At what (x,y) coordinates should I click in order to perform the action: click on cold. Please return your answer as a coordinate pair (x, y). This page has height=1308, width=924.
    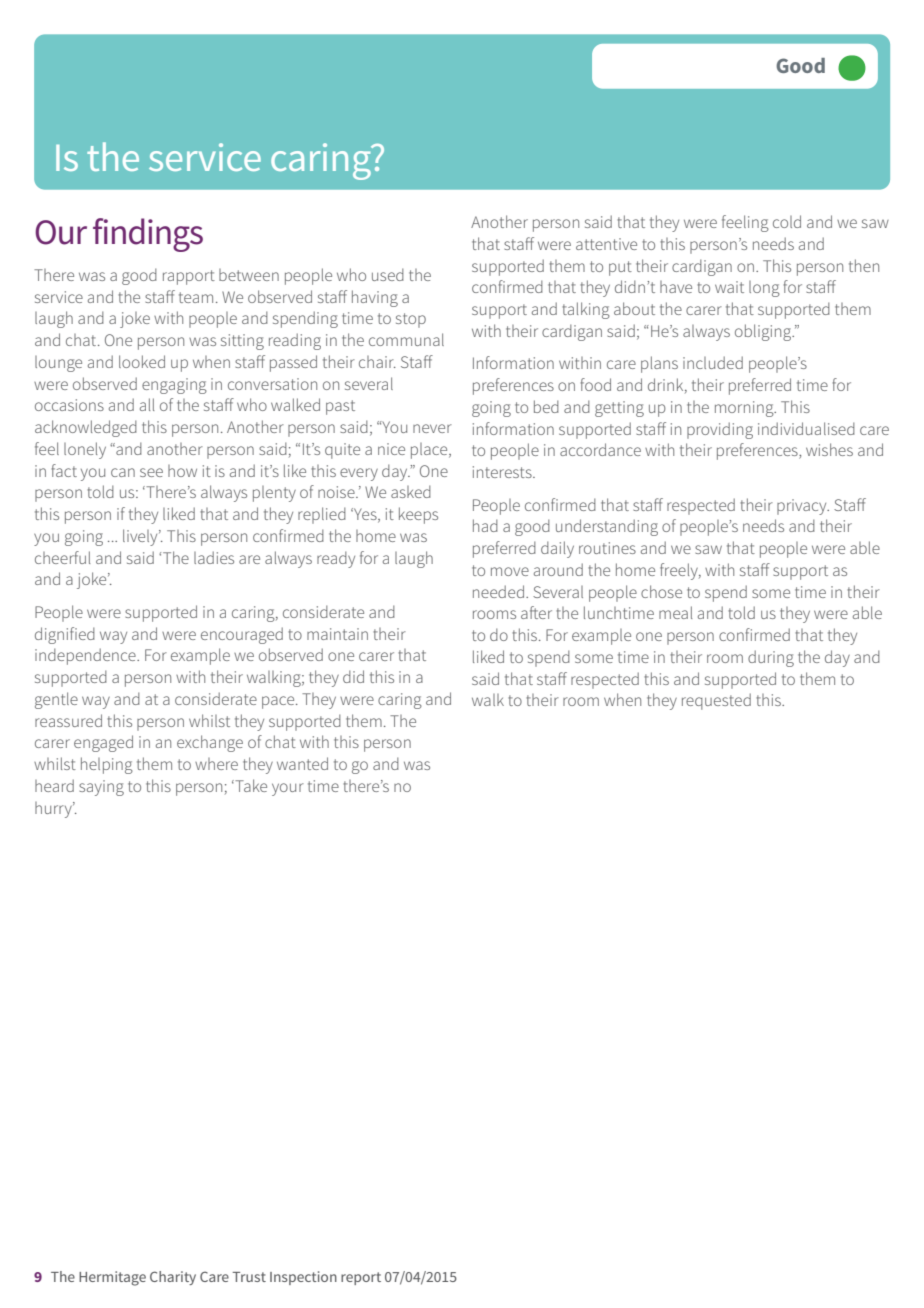
    Looking at the image, I should click on (787, 221).
